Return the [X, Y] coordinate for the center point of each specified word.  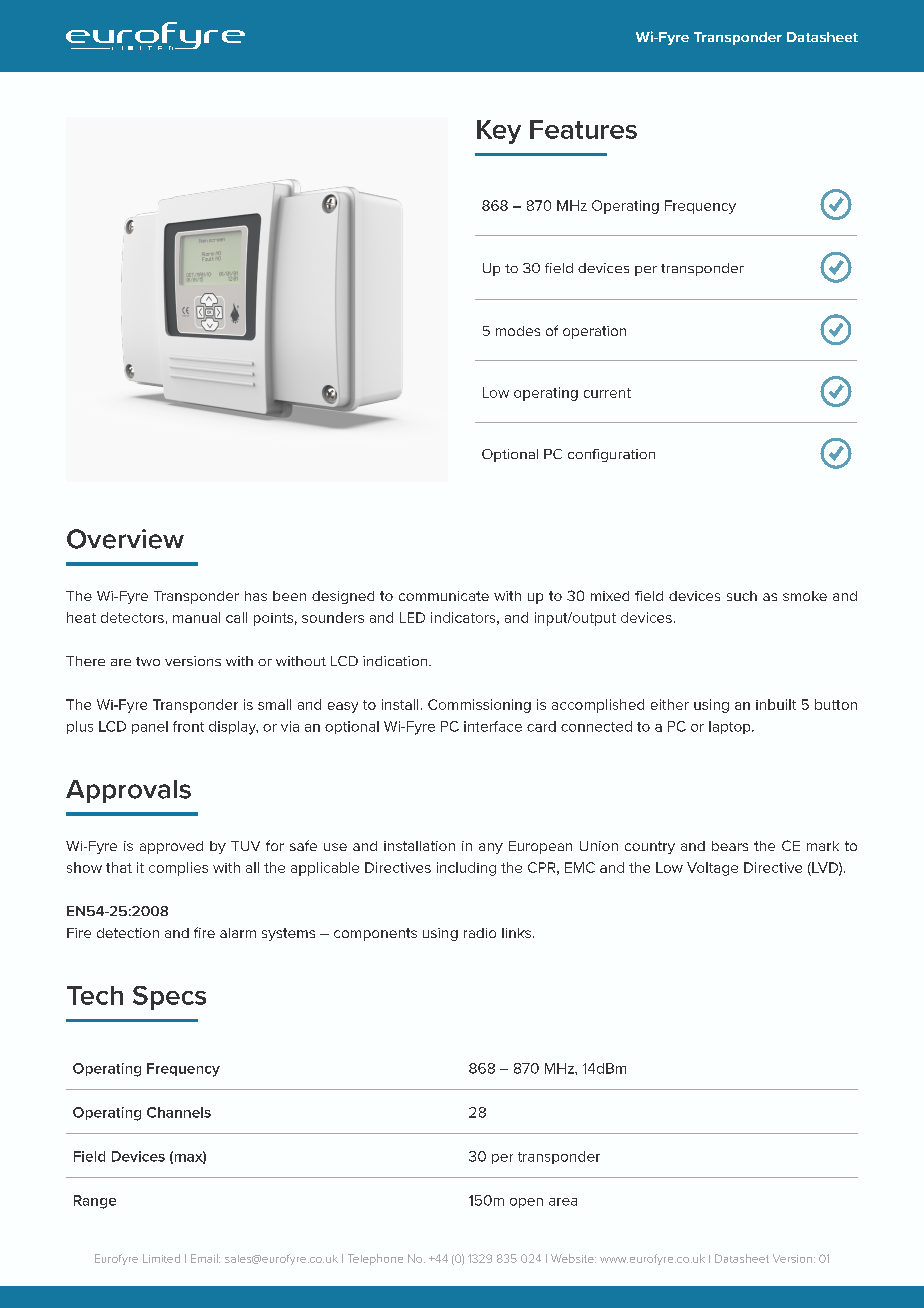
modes [518, 331]
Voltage [712, 869]
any [491, 848]
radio [480, 933]
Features [583, 129]
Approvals [128, 791]
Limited [161, 1258]
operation [594, 332]
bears [730, 846]
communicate [444, 596]
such [742, 596]
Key [499, 132]
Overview [125, 539]
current [607, 393]
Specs [169, 998]
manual [196, 617]
